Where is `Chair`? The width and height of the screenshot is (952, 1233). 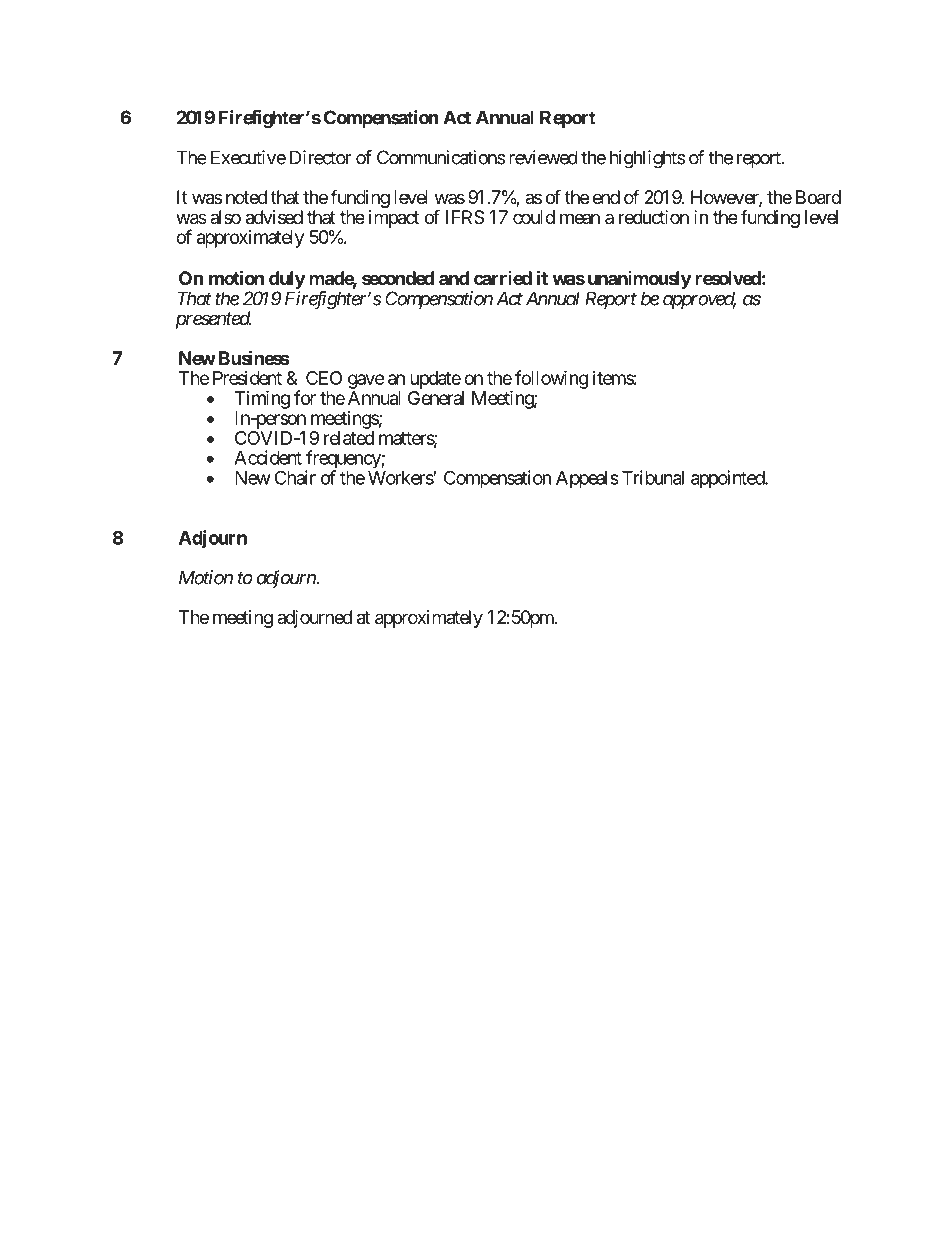
Chair is located at coordinates (295, 477).
